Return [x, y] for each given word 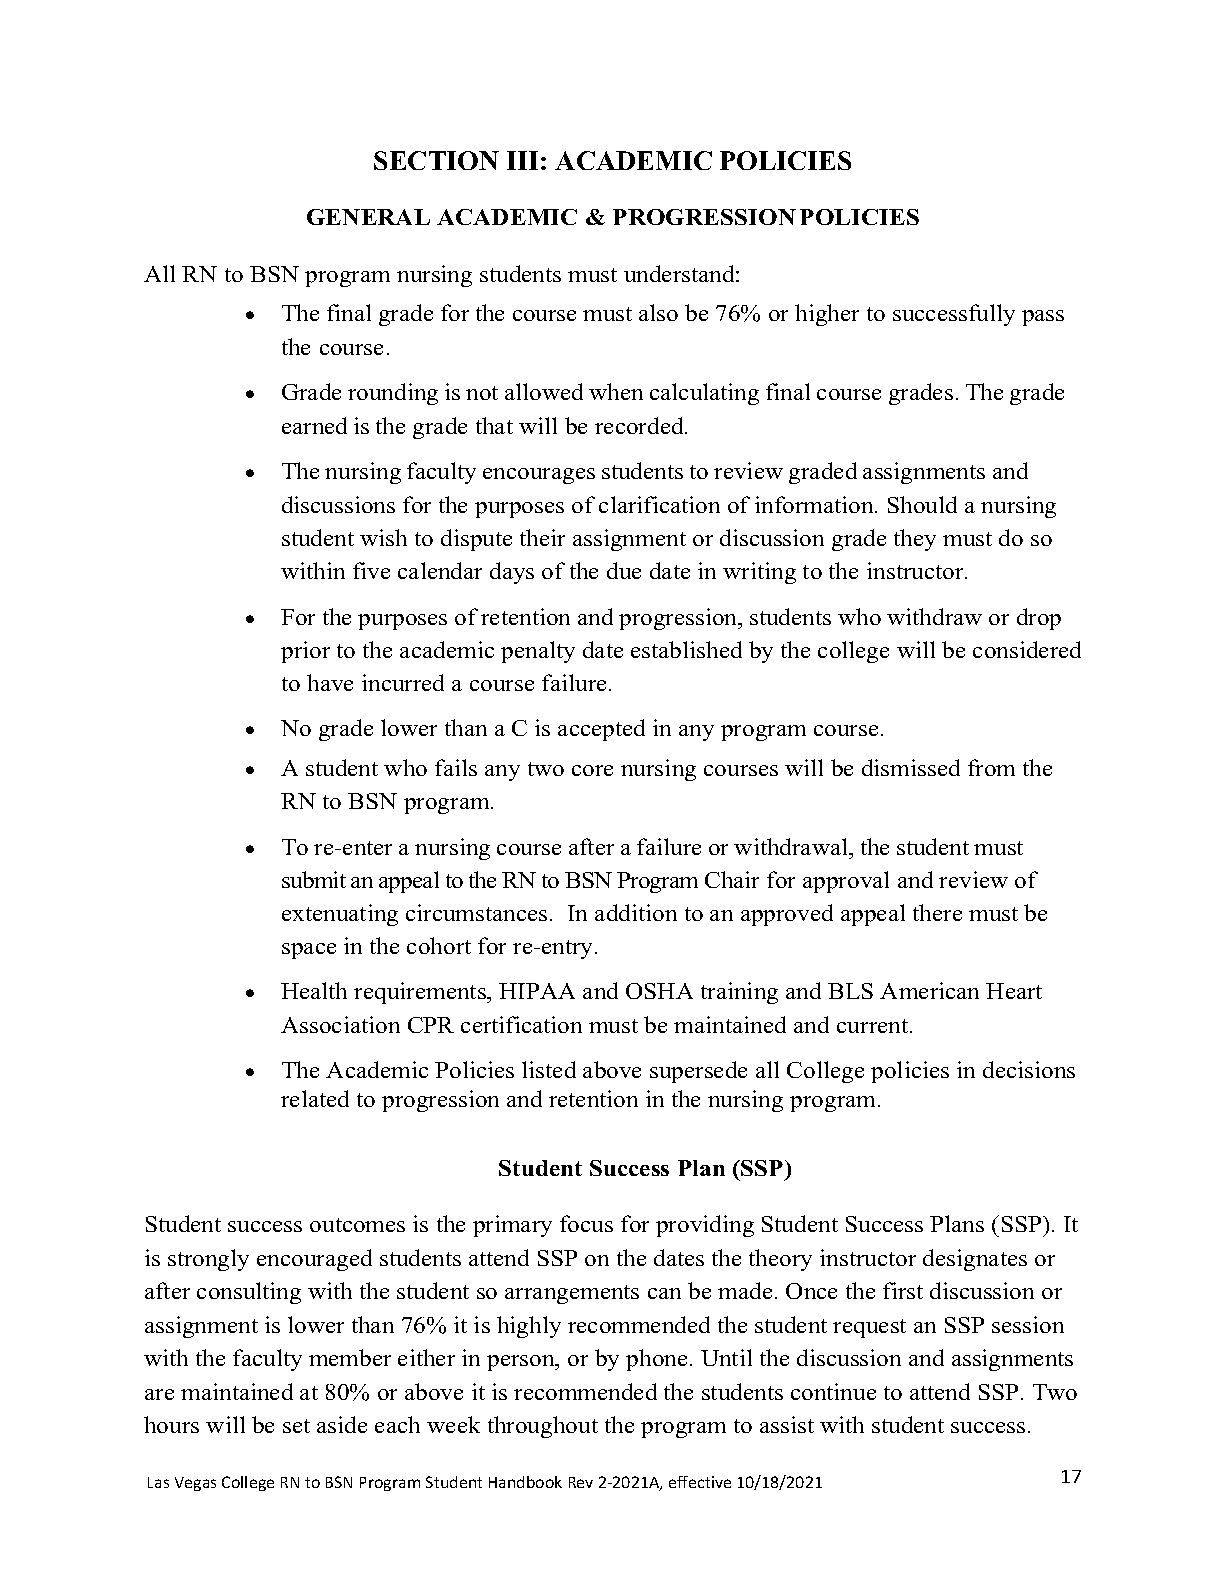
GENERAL [368, 217]
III [522, 160]
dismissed [911, 767]
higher [827, 315]
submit [314, 879]
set [296, 1426]
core [592, 770]
